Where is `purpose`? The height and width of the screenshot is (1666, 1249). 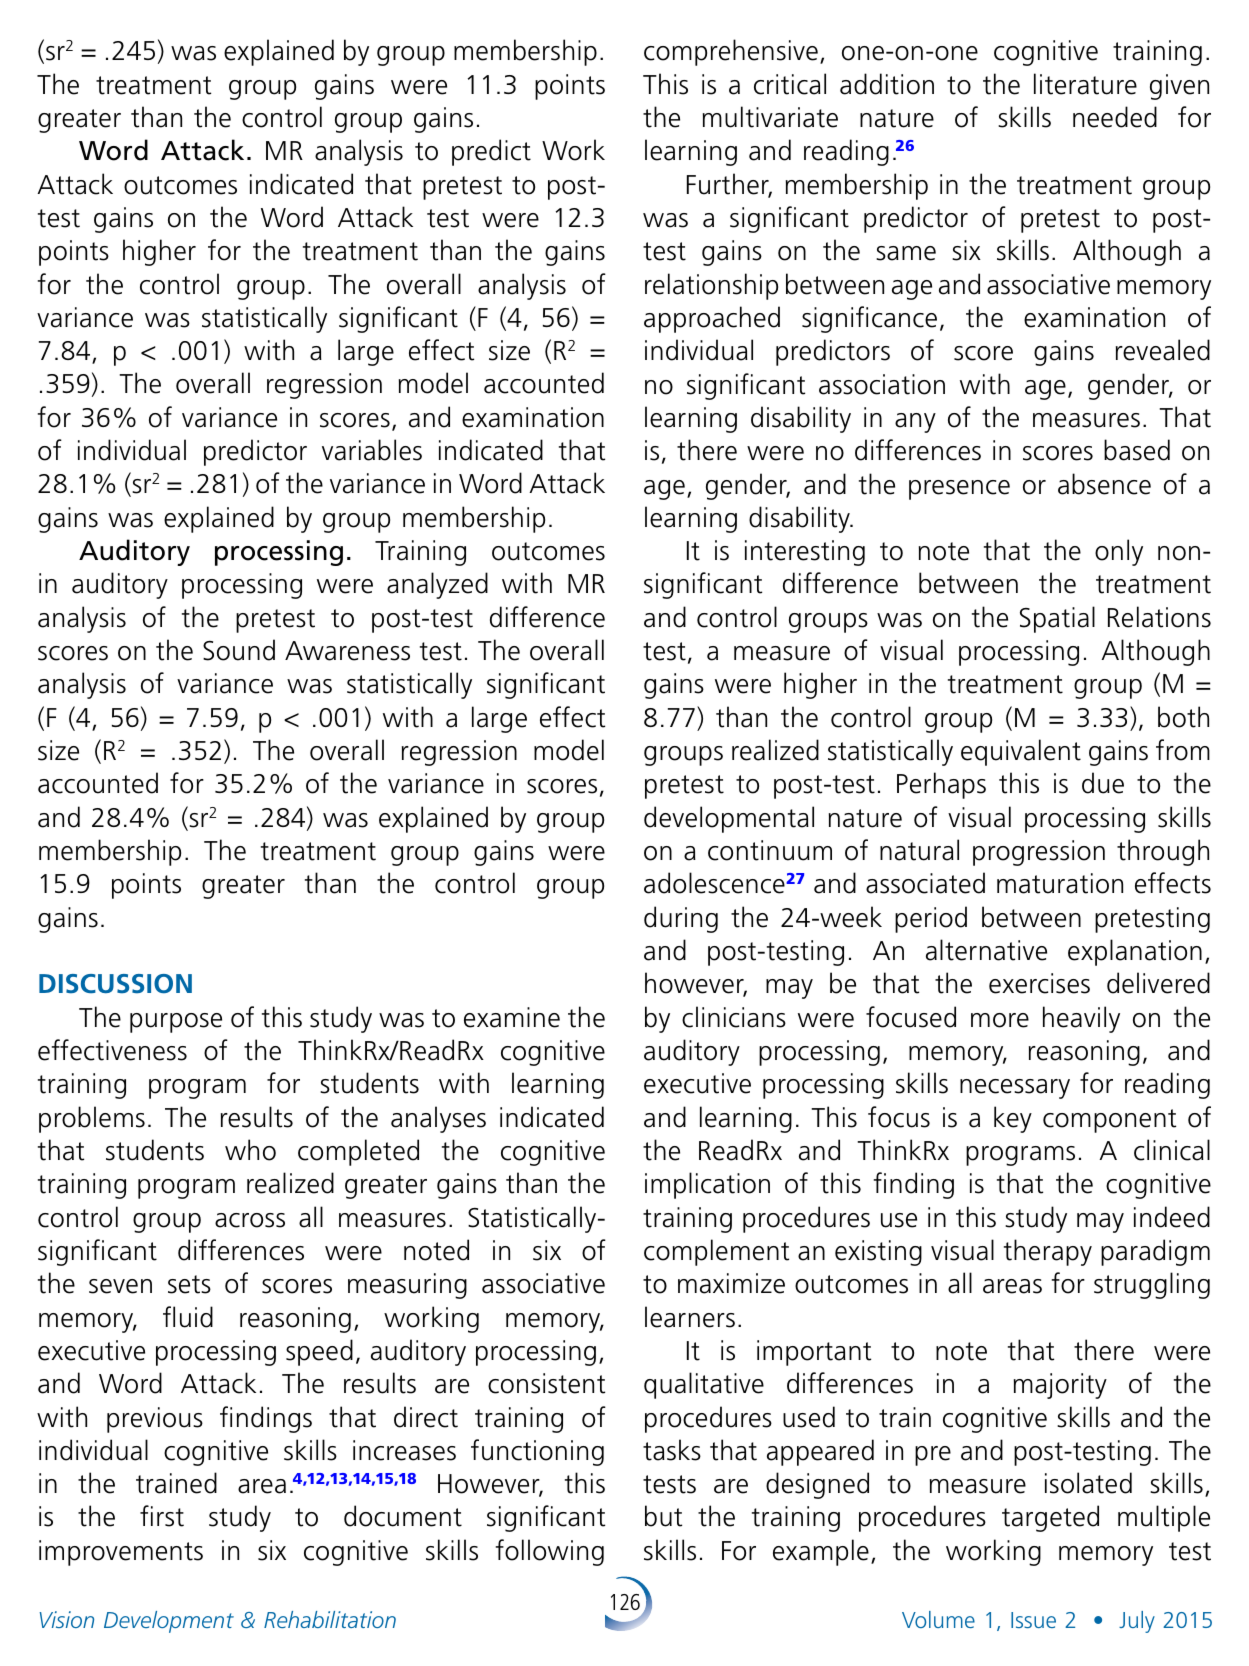 purpose is located at coordinates (176, 1023).
